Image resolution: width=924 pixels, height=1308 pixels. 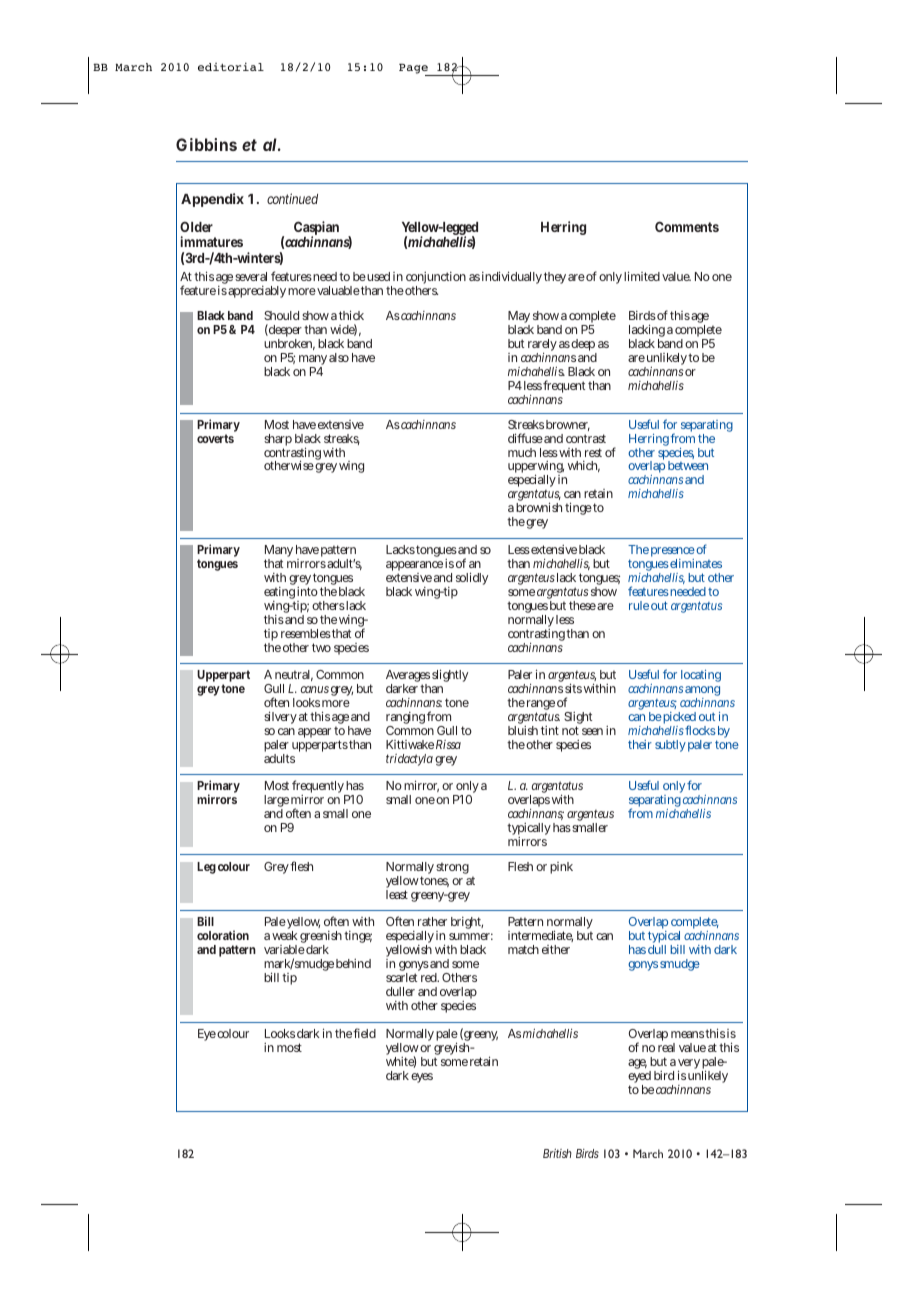 What do you see at coordinates (231, 66) in the screenshot?
I see `editorial` at bounding box center [231, 66].
